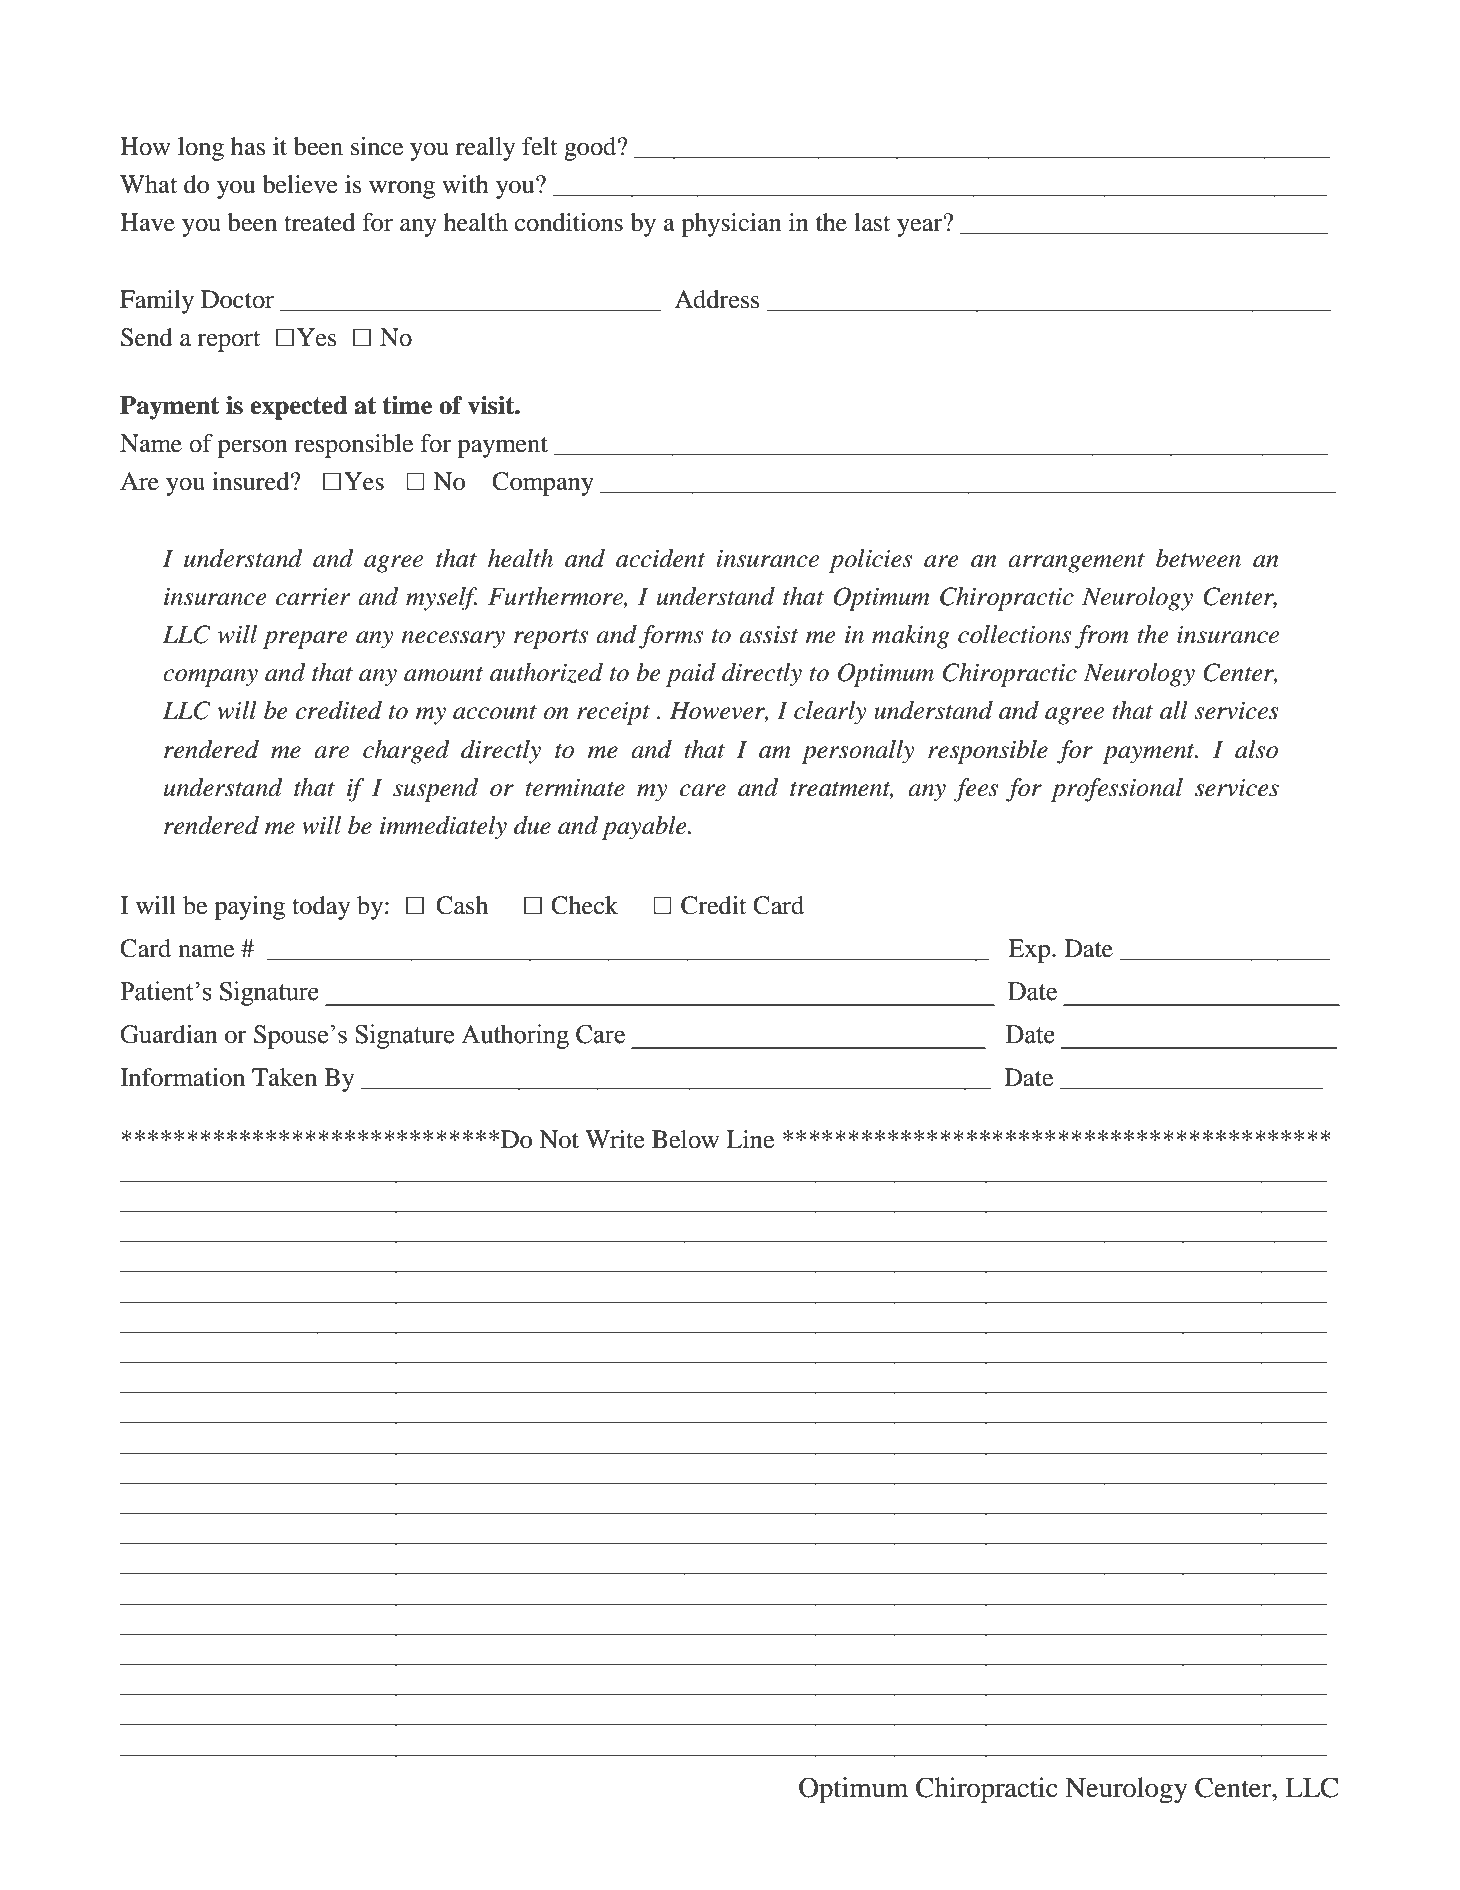  I want to click on physician, so click(731, 225).
